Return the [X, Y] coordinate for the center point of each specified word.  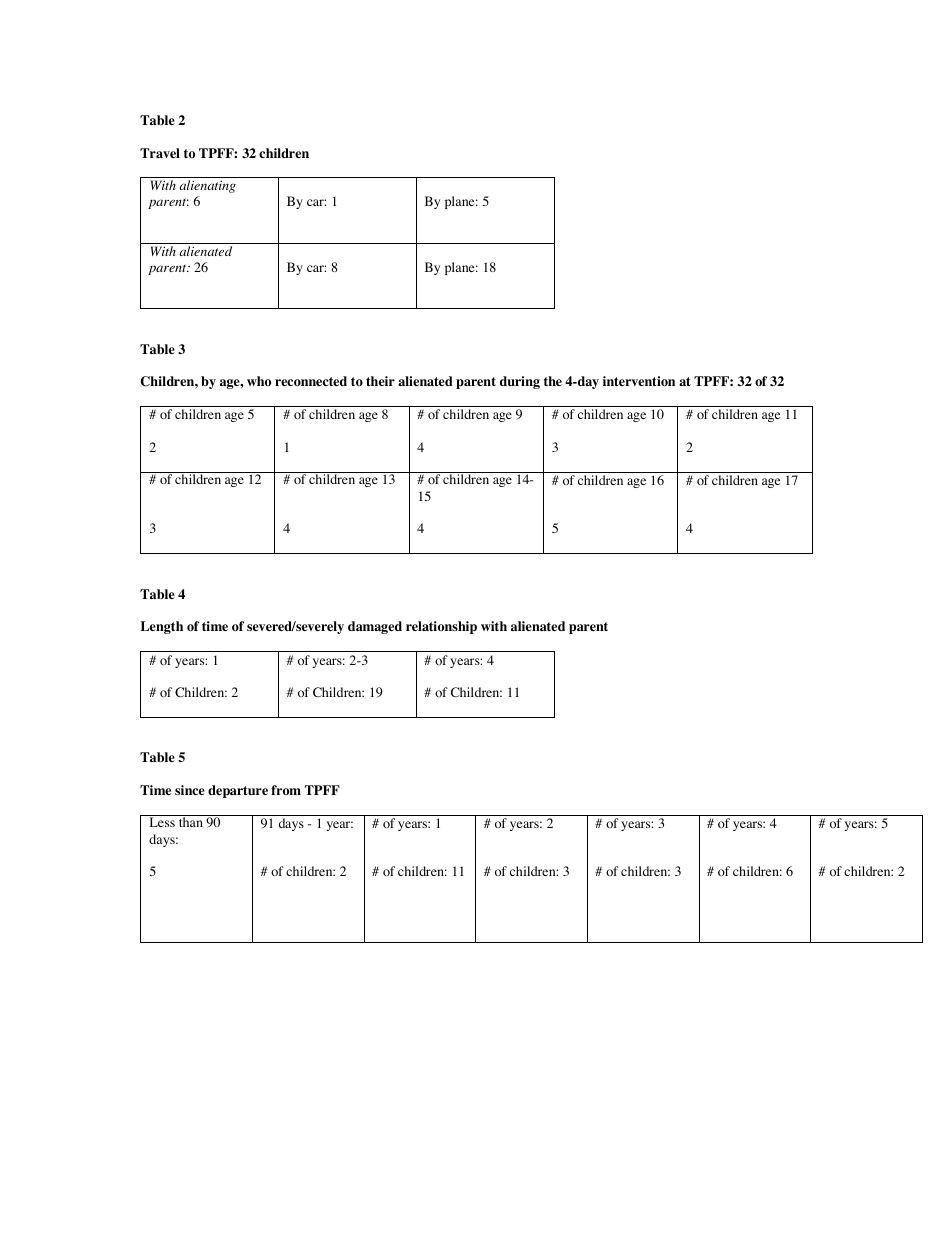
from [286, 790]
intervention [639, 381]
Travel [160, 153]
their [380, 381]
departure [238, 791]
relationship [441, 627]
